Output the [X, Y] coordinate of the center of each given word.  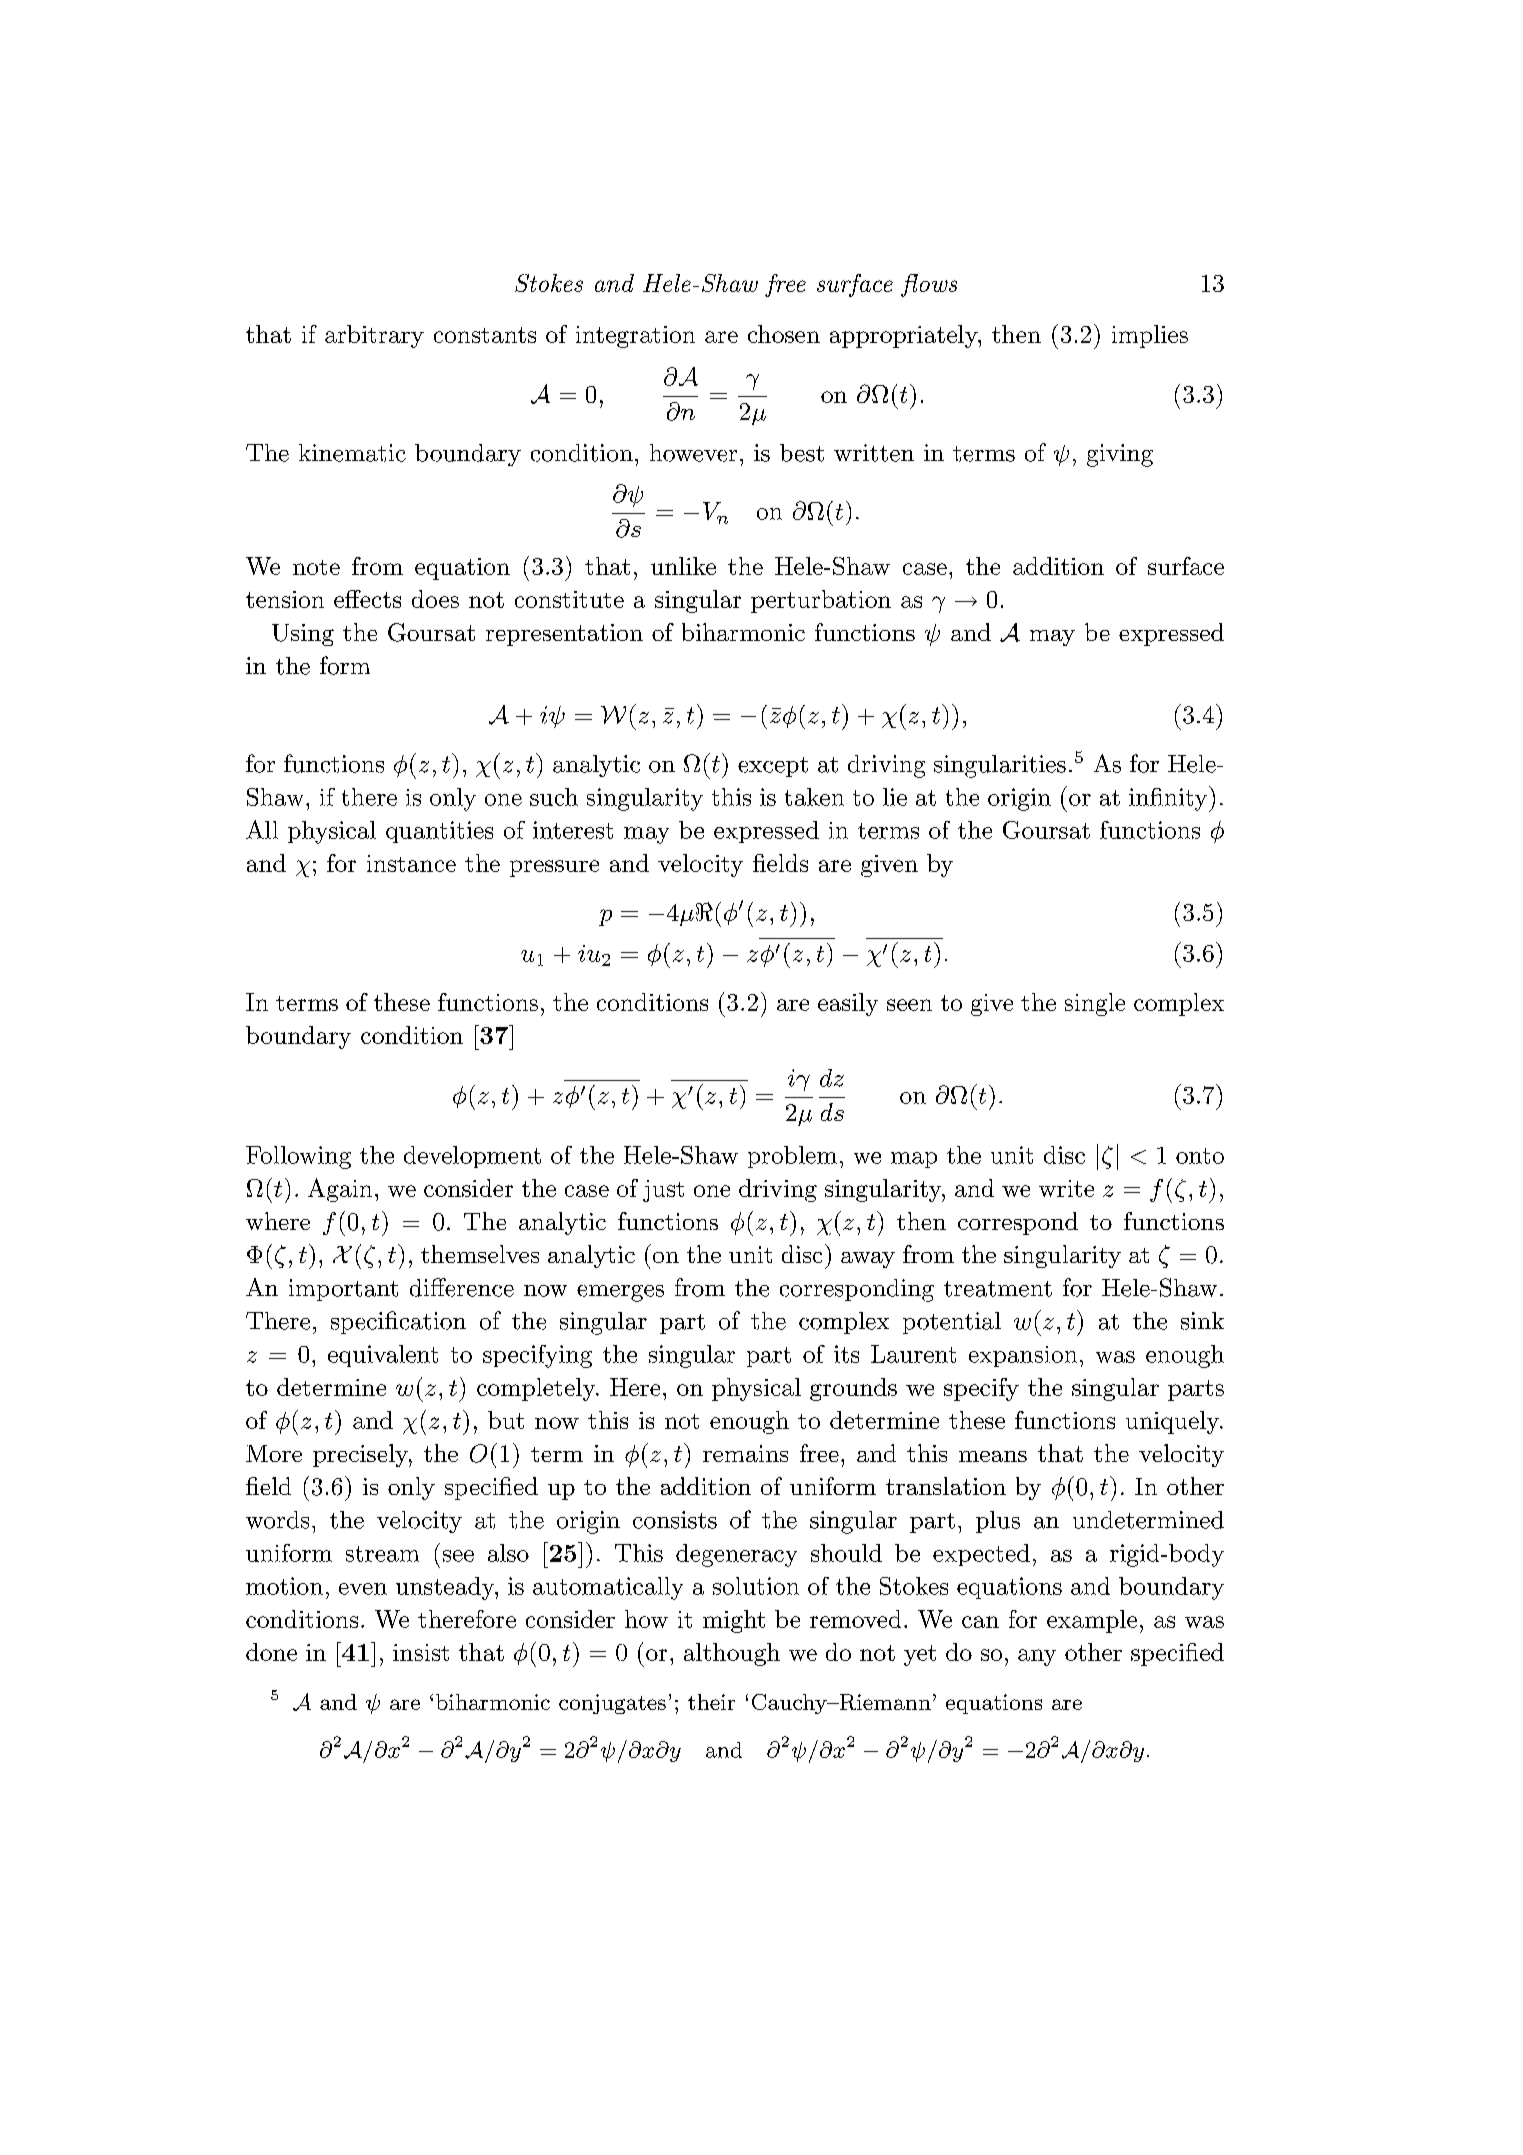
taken [814, 797]
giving [1120, 455]
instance [411, 863]
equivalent [383, 1356]
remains [745, 1453]
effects [367, 599]
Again [340, 1190]
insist [421, 1652]
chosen [784, 334]
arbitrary [374, 336]
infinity [1168, 799]
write [1066, 1188]
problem [792, 1157]
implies [1150, 336]
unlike [683, 566]
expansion [1023, 1356]
